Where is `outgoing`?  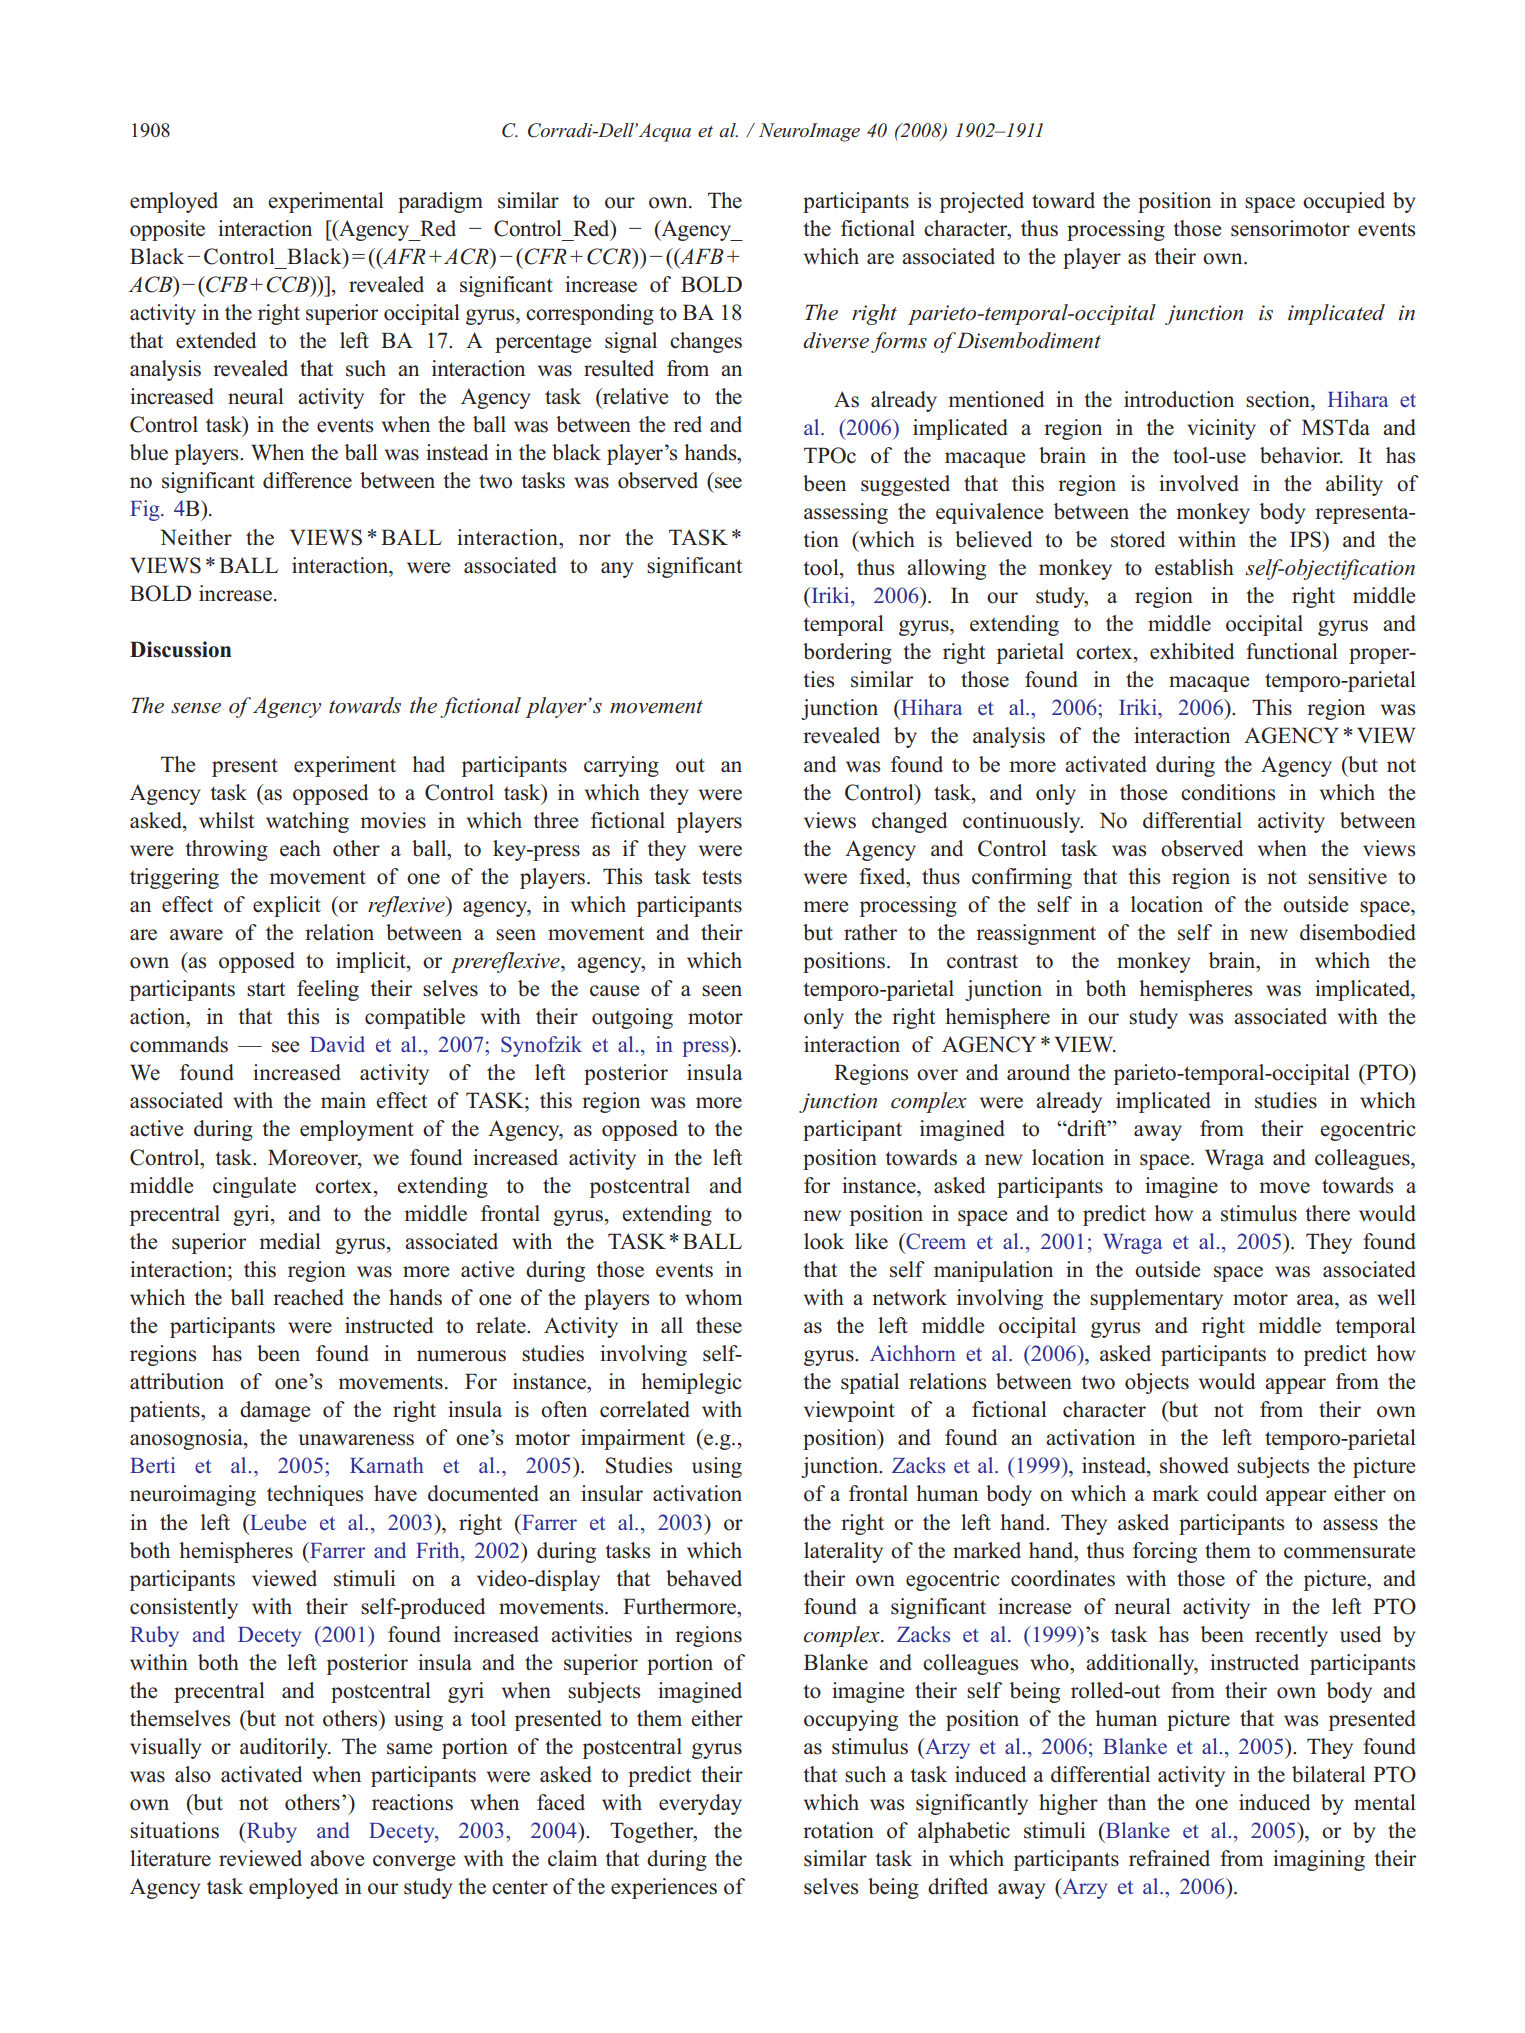
outgoing is located at coordinates (632, 1018).
